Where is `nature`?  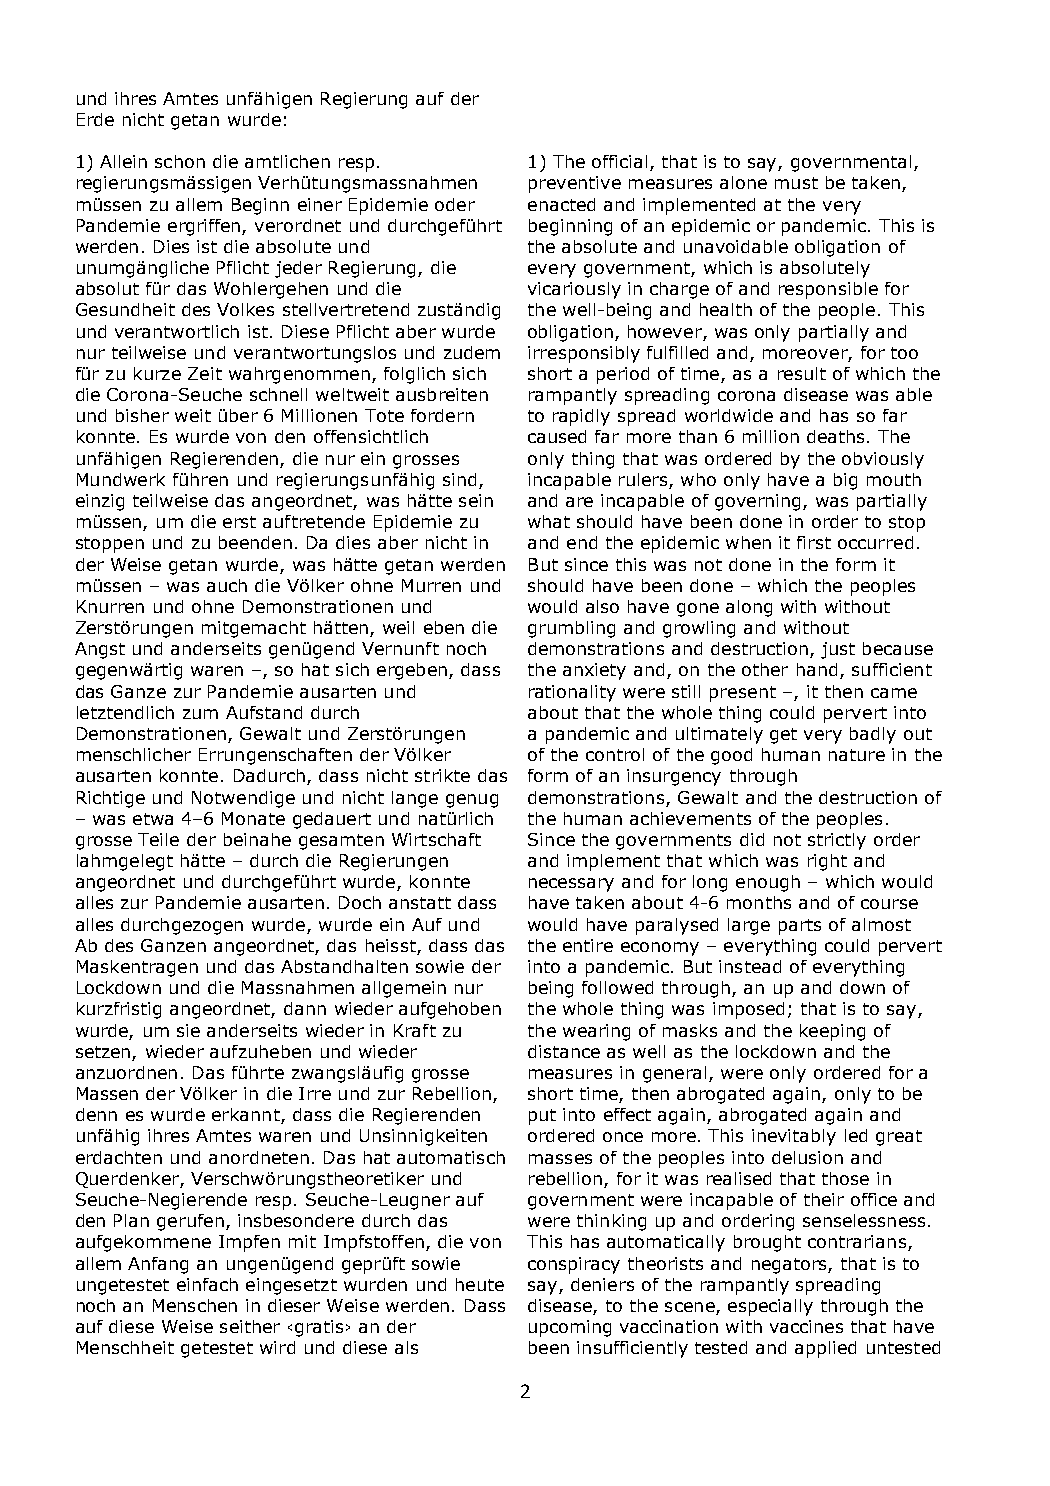 nature is located at coordinates (857, 755).
